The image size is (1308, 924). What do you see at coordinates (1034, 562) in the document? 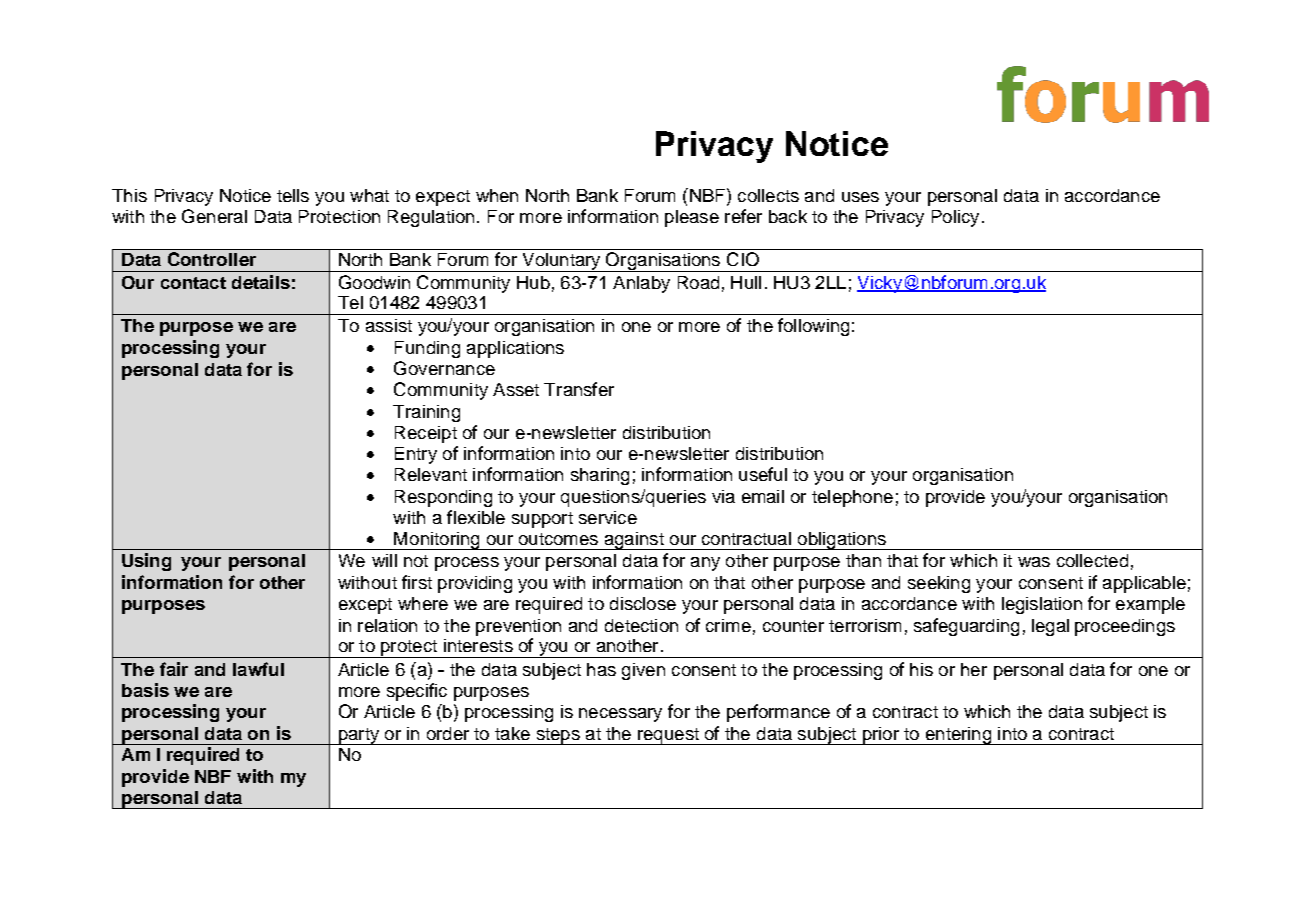
I see `was` at bounding box center [1034, 562].
